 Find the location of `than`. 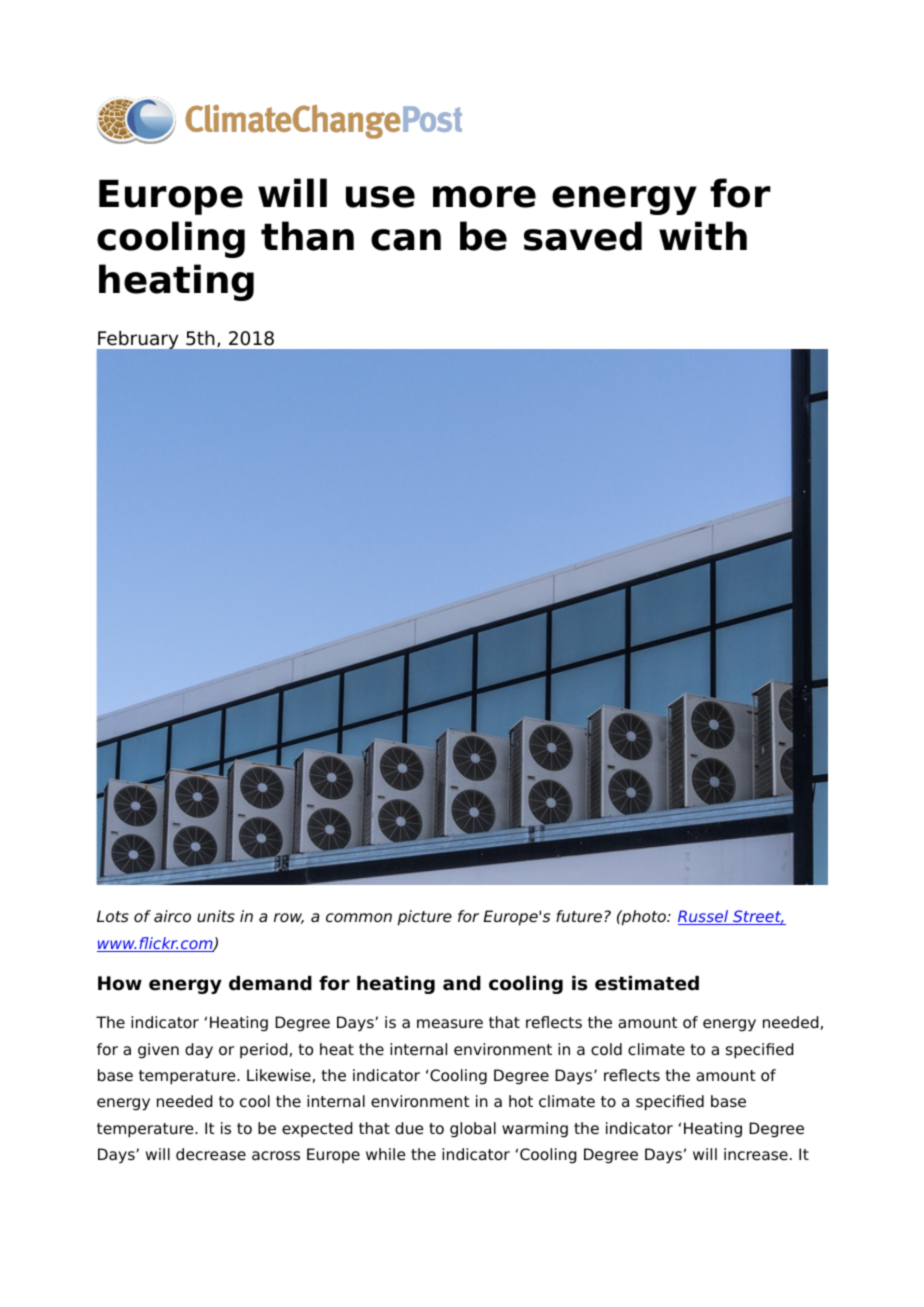

than is located at coordinates (307, 236).
